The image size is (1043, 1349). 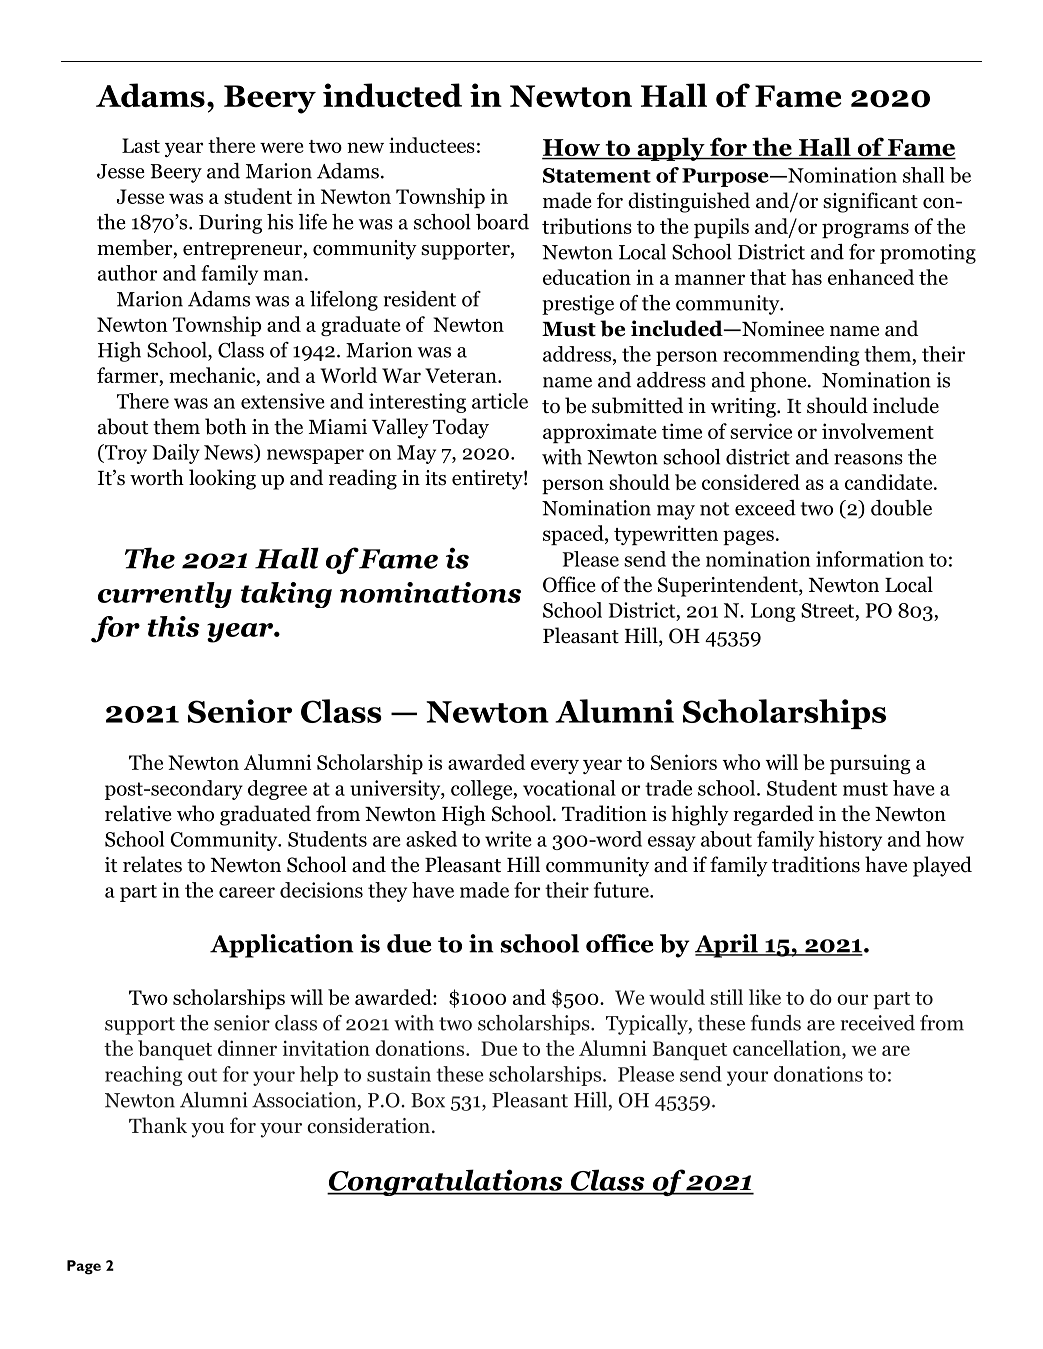 I want to click on were, so click(x=282, y=147).
